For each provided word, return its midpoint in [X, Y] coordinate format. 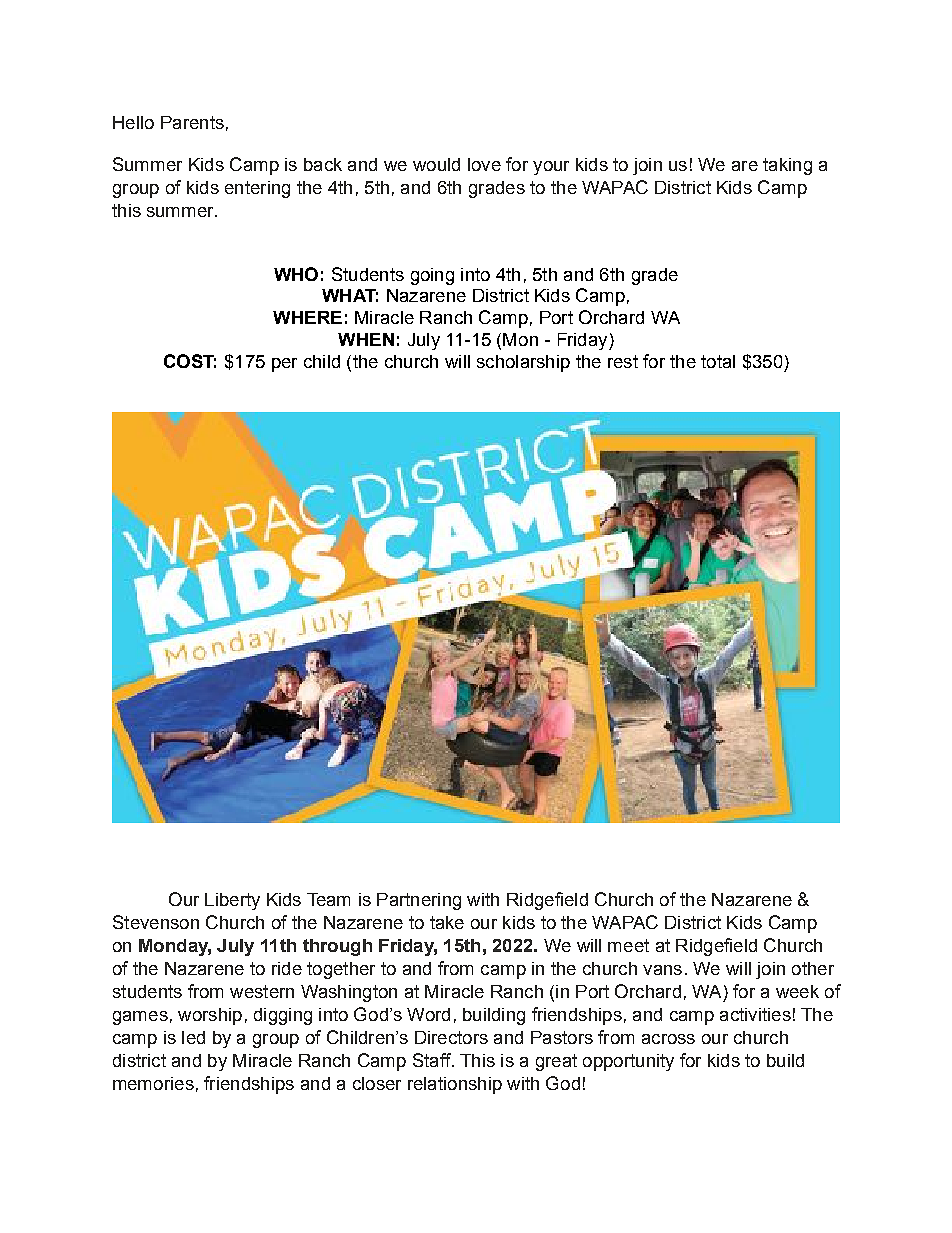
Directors [451, 1037]
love [484, 164]
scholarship [523, 363]
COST [190, 361]
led [193, 1037]
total [718, 361]
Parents [192, 122]
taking [787, 166]
